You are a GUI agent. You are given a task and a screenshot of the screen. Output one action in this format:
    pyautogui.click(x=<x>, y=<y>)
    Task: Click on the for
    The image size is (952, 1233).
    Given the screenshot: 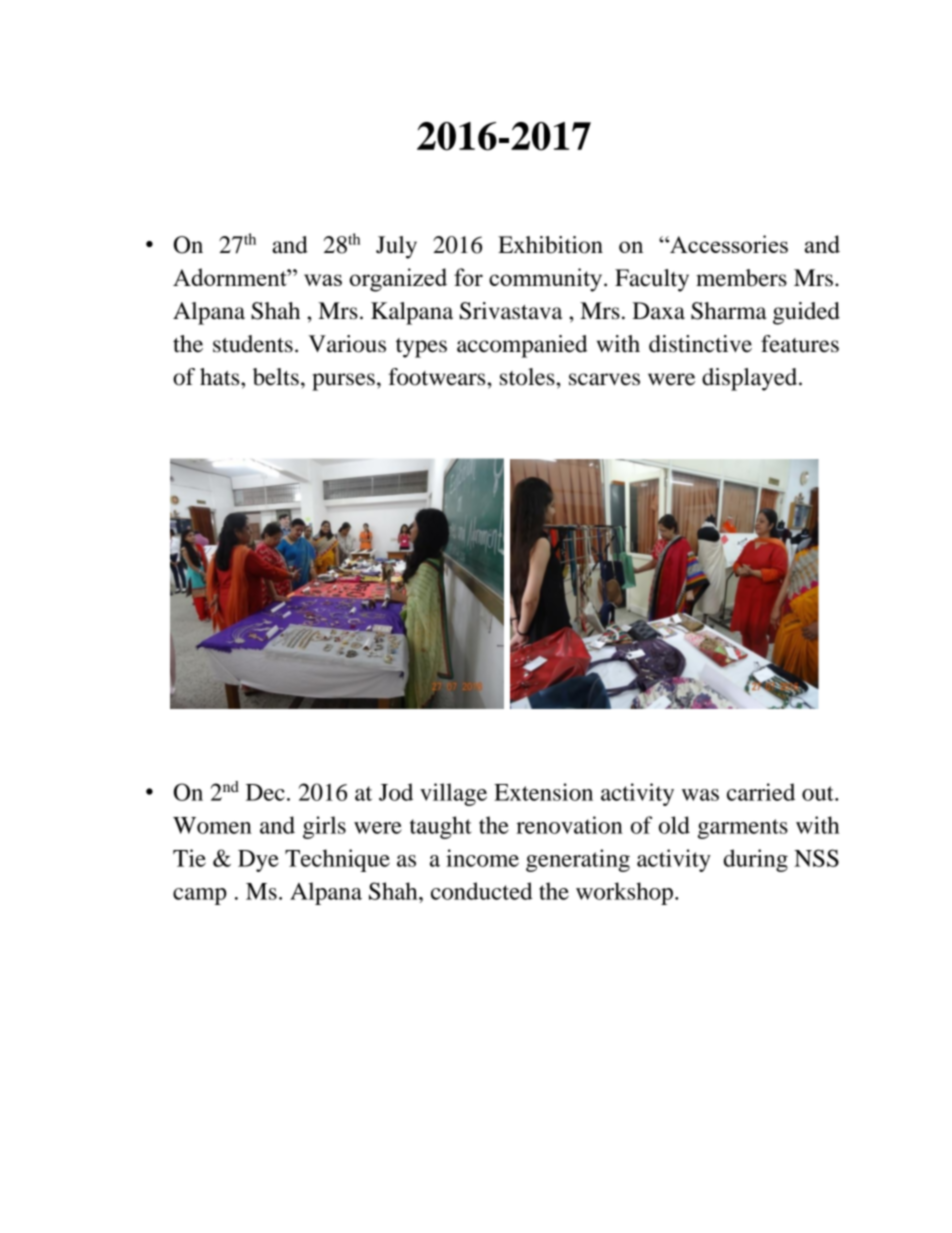 What is the action you would take?
    pyautogui.click(x=468, y=277)
